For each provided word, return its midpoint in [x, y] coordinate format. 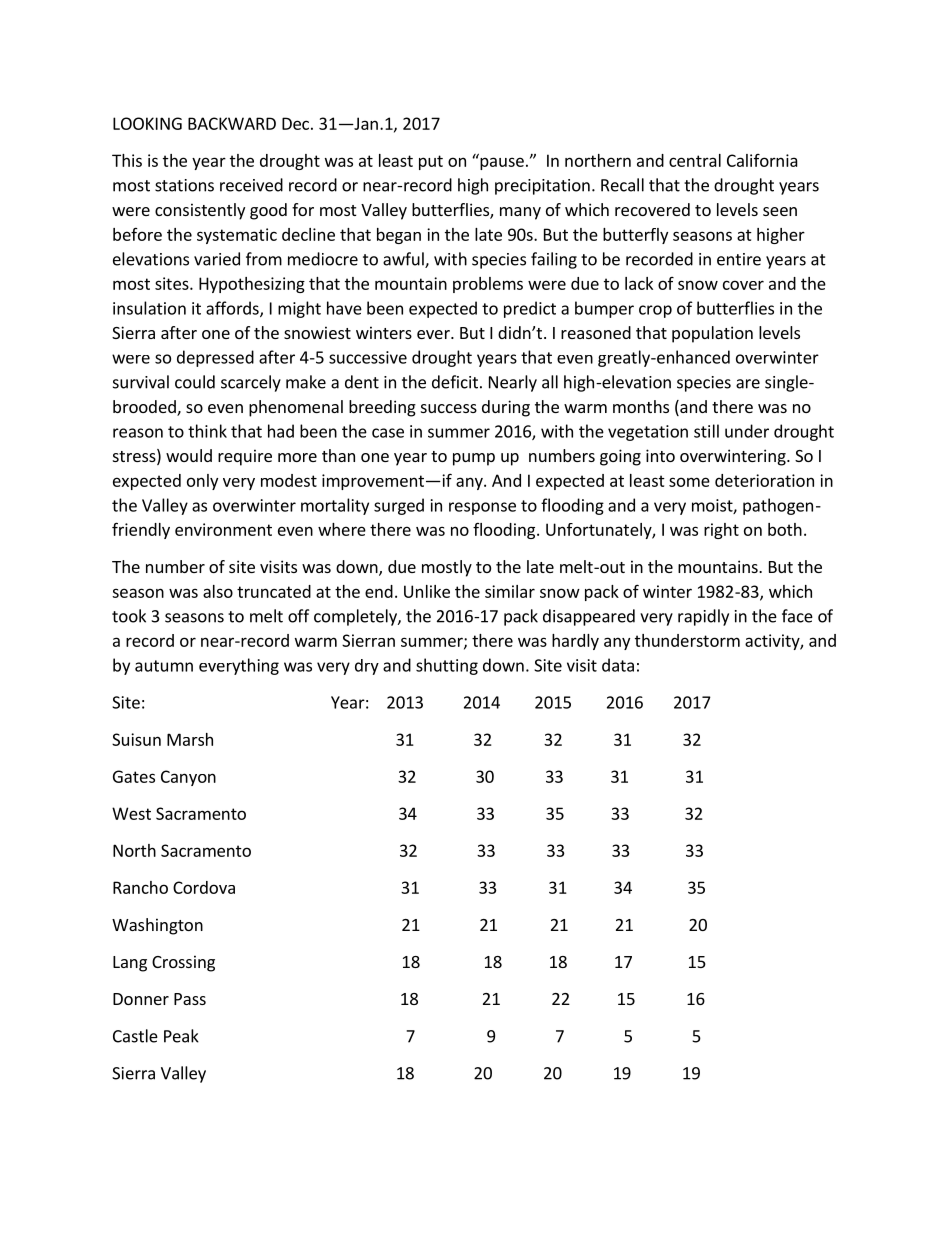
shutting [447, 666]
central [695, 160]
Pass [190, 999]
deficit [455, 382]
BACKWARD [232, 123]
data [618, 665]
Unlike [427, 591]
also [218, 591]
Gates [134, 776]
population [712, 334]
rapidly [703, 617]
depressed [215, 358]
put [431, 162]
